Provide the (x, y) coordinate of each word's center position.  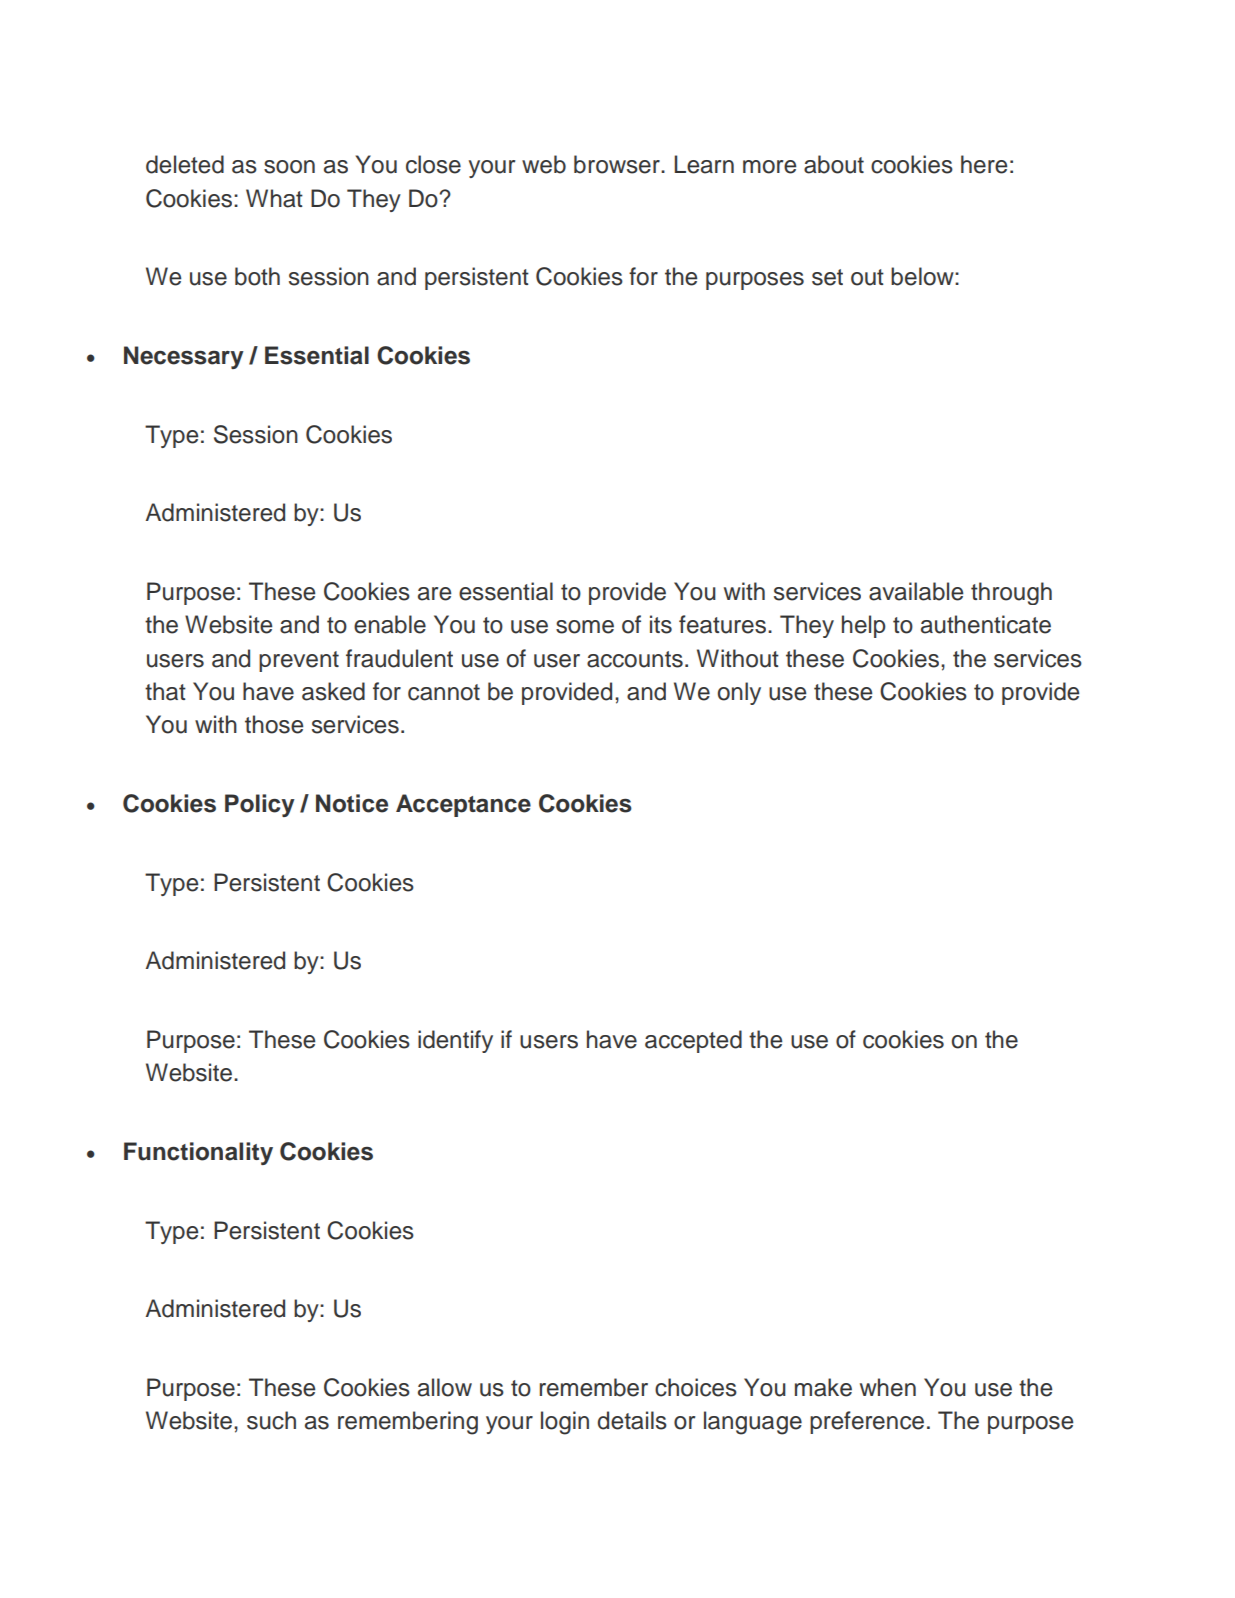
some (585, 627)
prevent (299, 661)
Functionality (198, 1153)
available (916, 591)
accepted (693, 1041)
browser (618, 164)
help (864, 626)
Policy (260, 805)
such (271, 1420)
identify (455, 1041)
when (888, 1387)
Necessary (184, 357)
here (984, 164)
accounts (635, 659)
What (274, 198)
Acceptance (463, 805)
